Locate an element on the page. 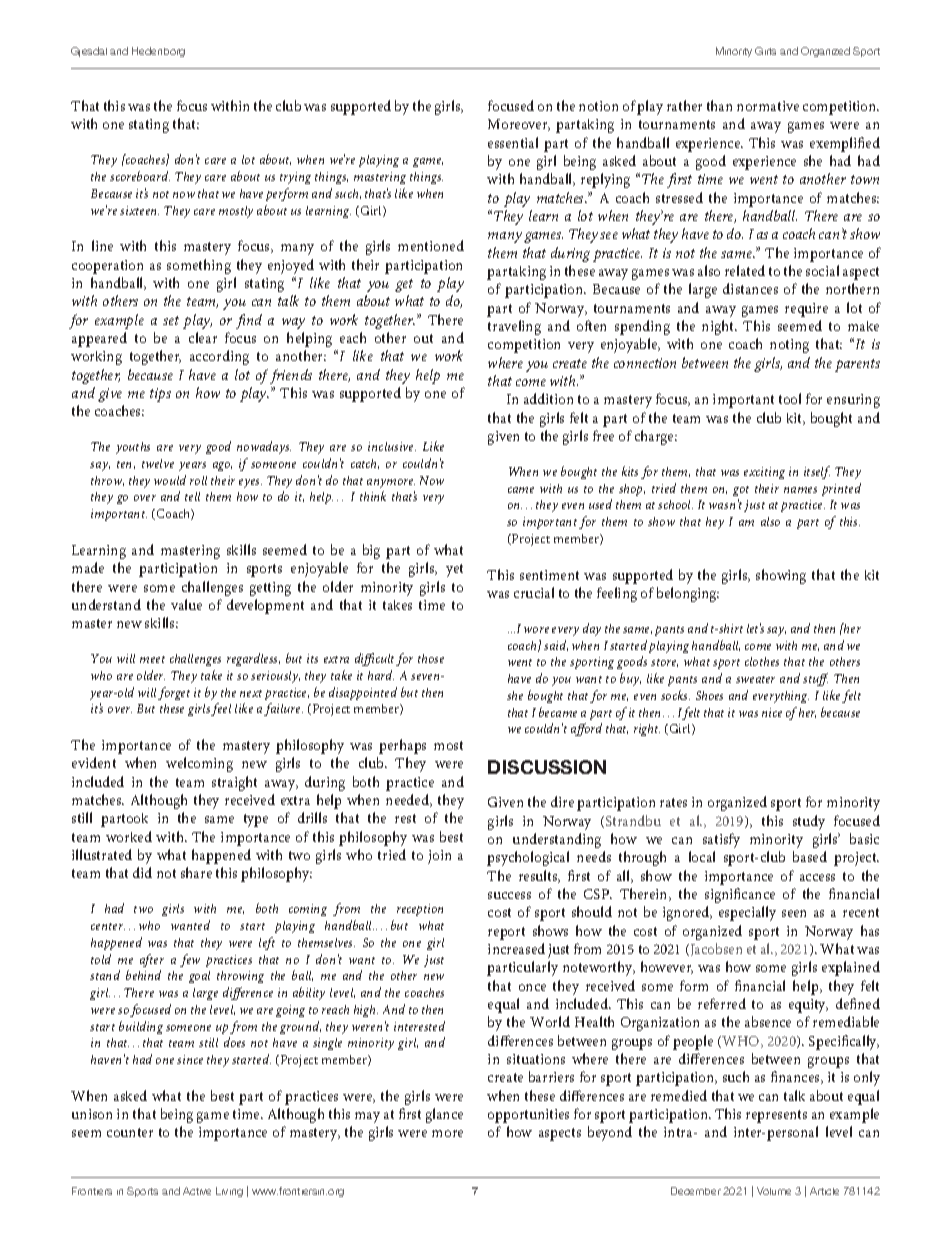  essential is located at coordinates (513, 142).
